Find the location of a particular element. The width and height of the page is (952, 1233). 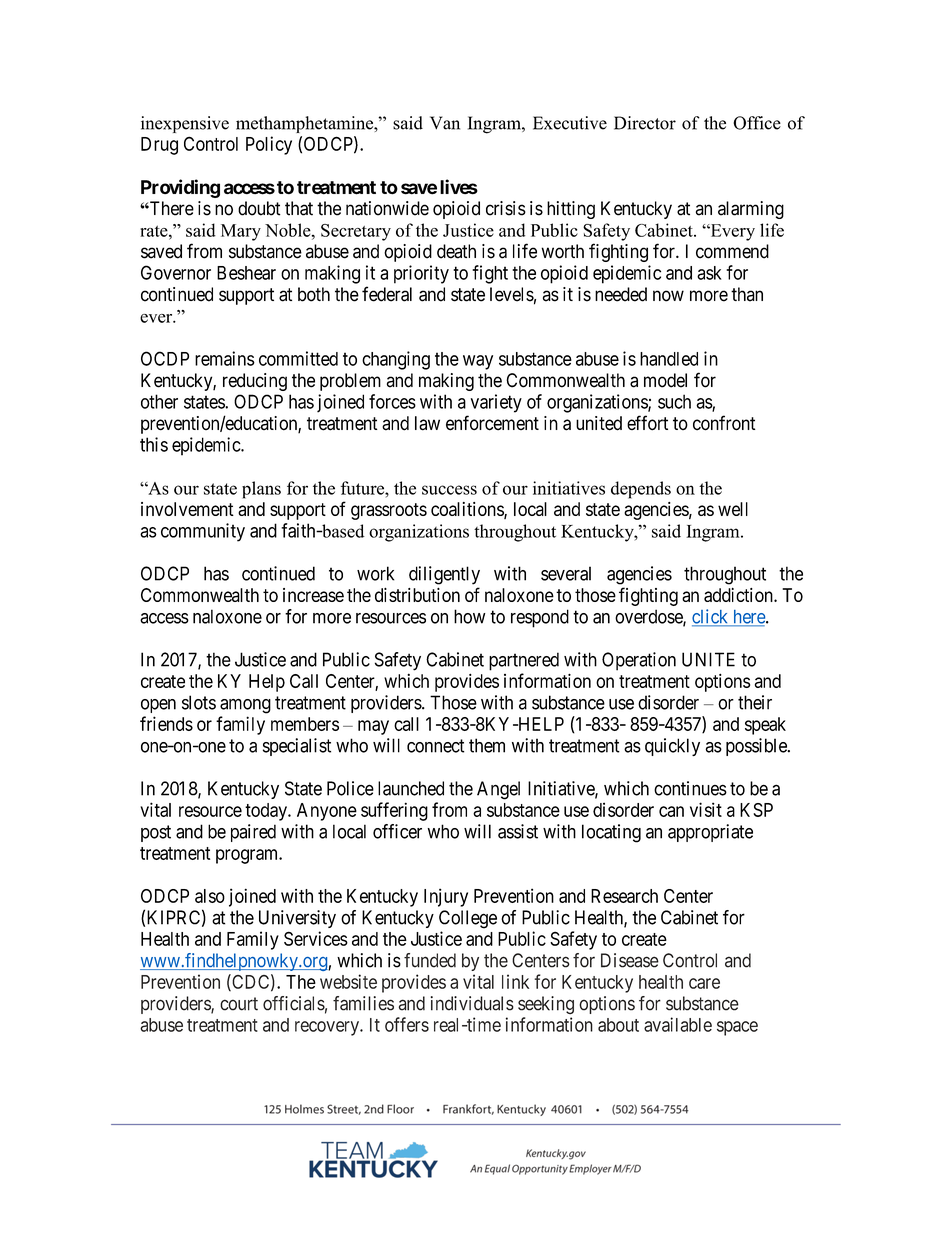

law is located at coordinates (427, 423).
